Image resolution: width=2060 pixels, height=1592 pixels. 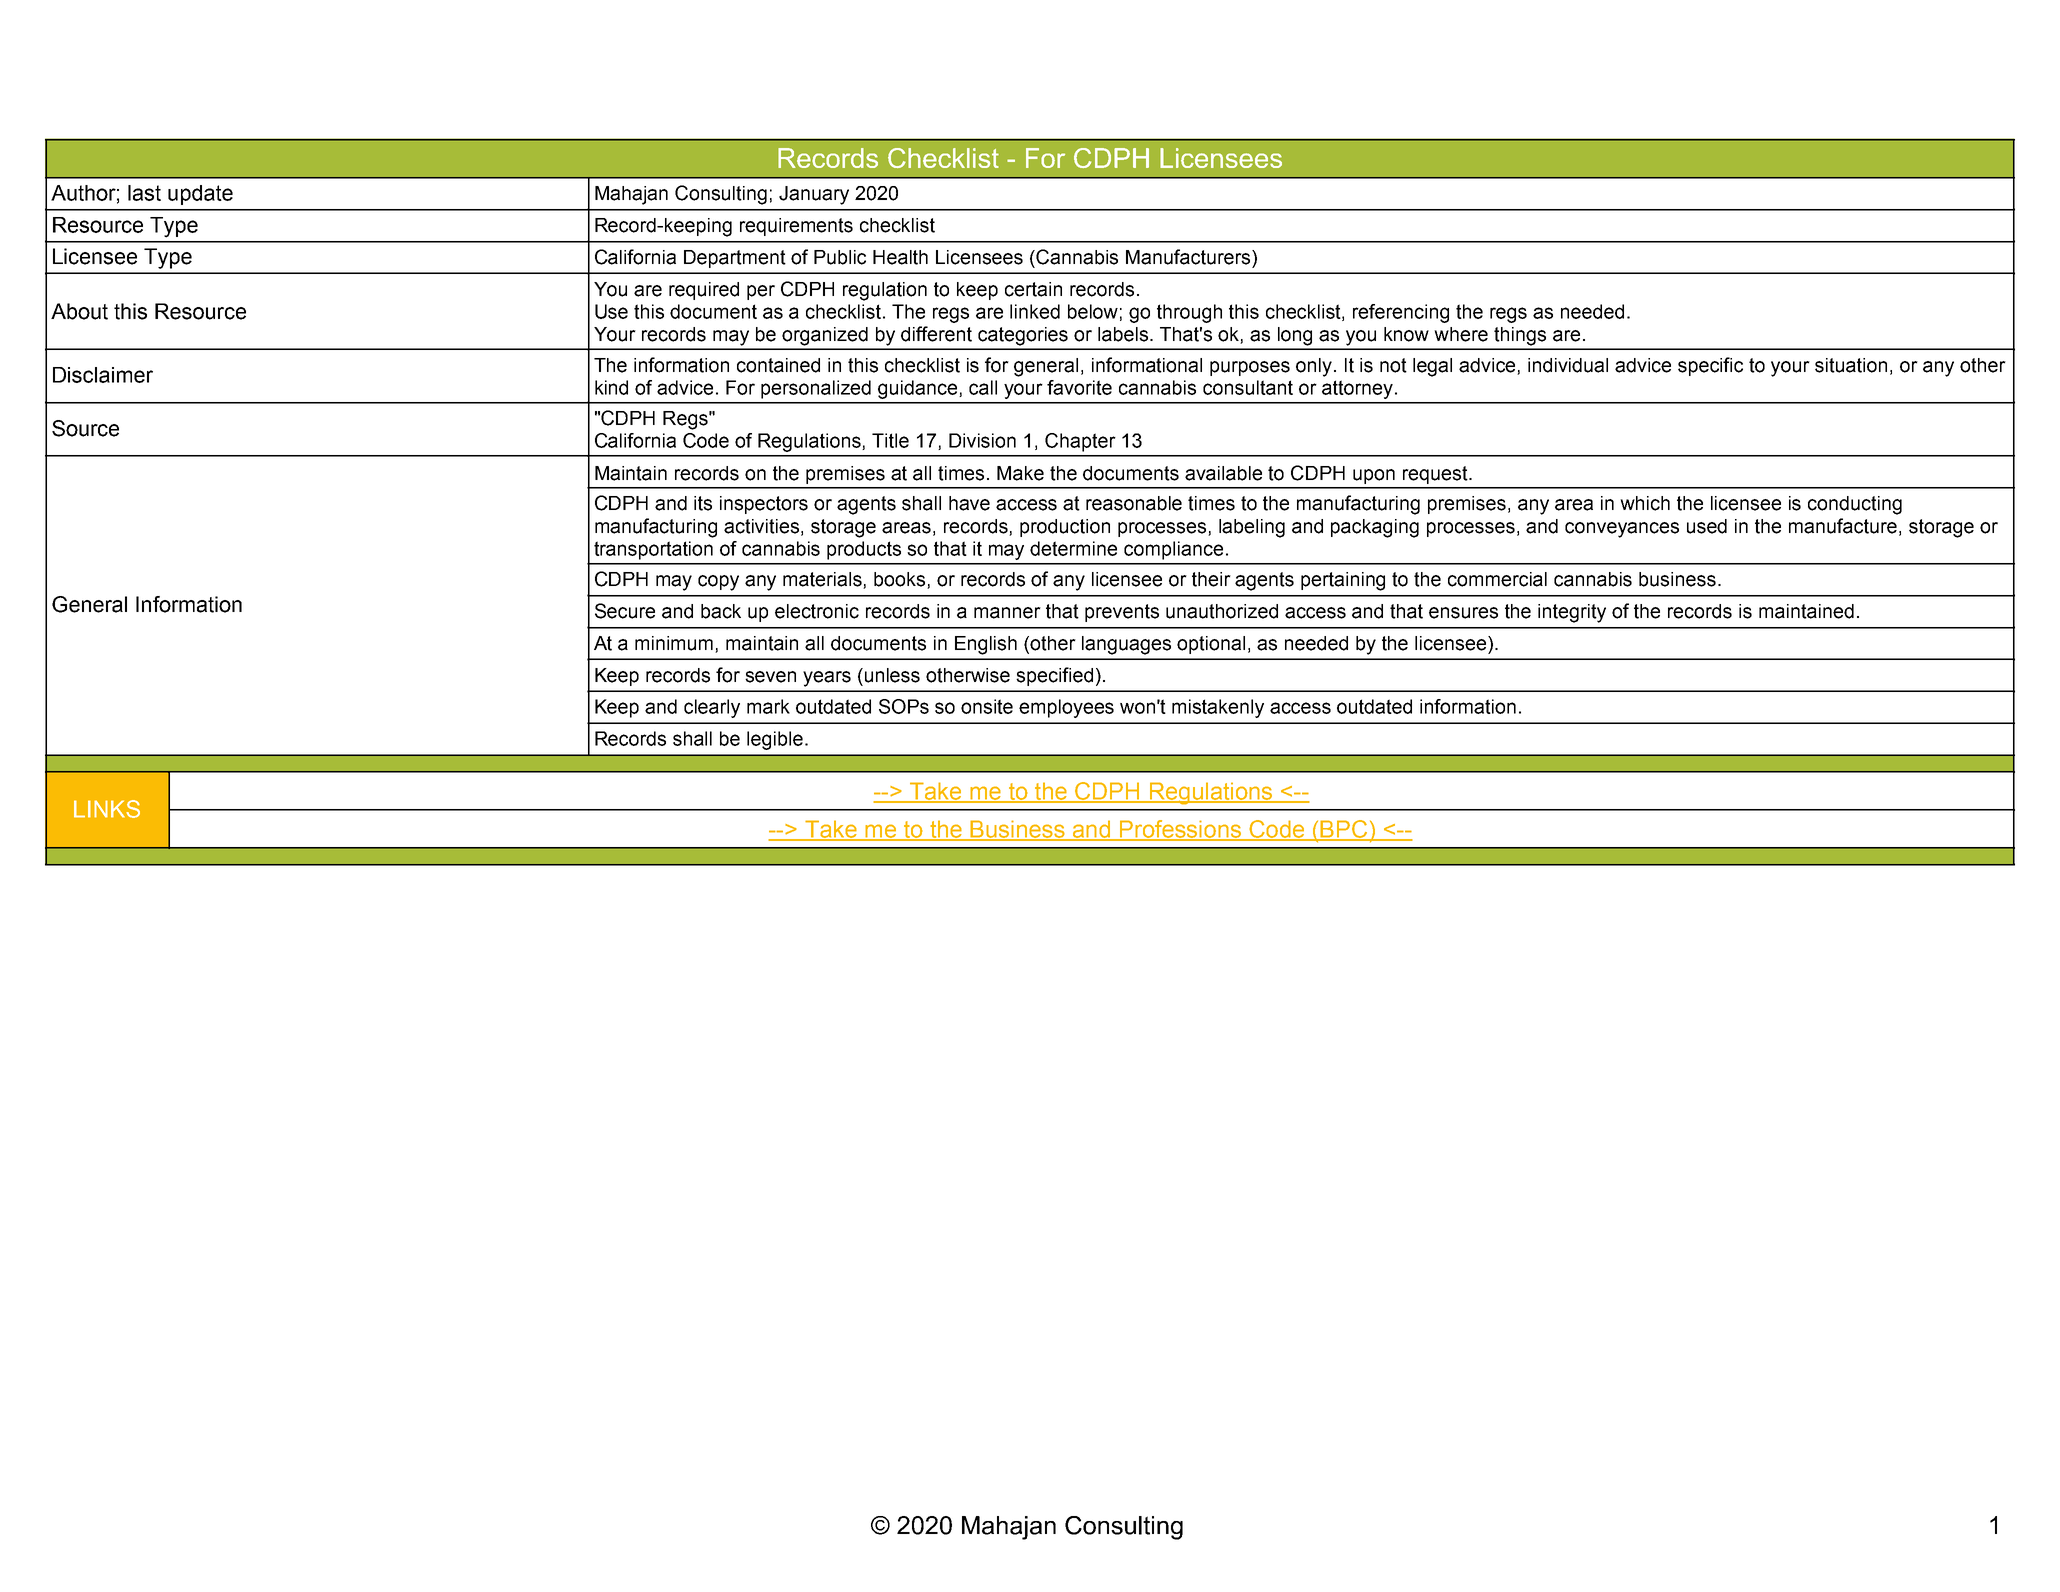 What do you see at coordinates (200, 195) in the screenshot?
I see `update` at bounding box center [200, 195].
